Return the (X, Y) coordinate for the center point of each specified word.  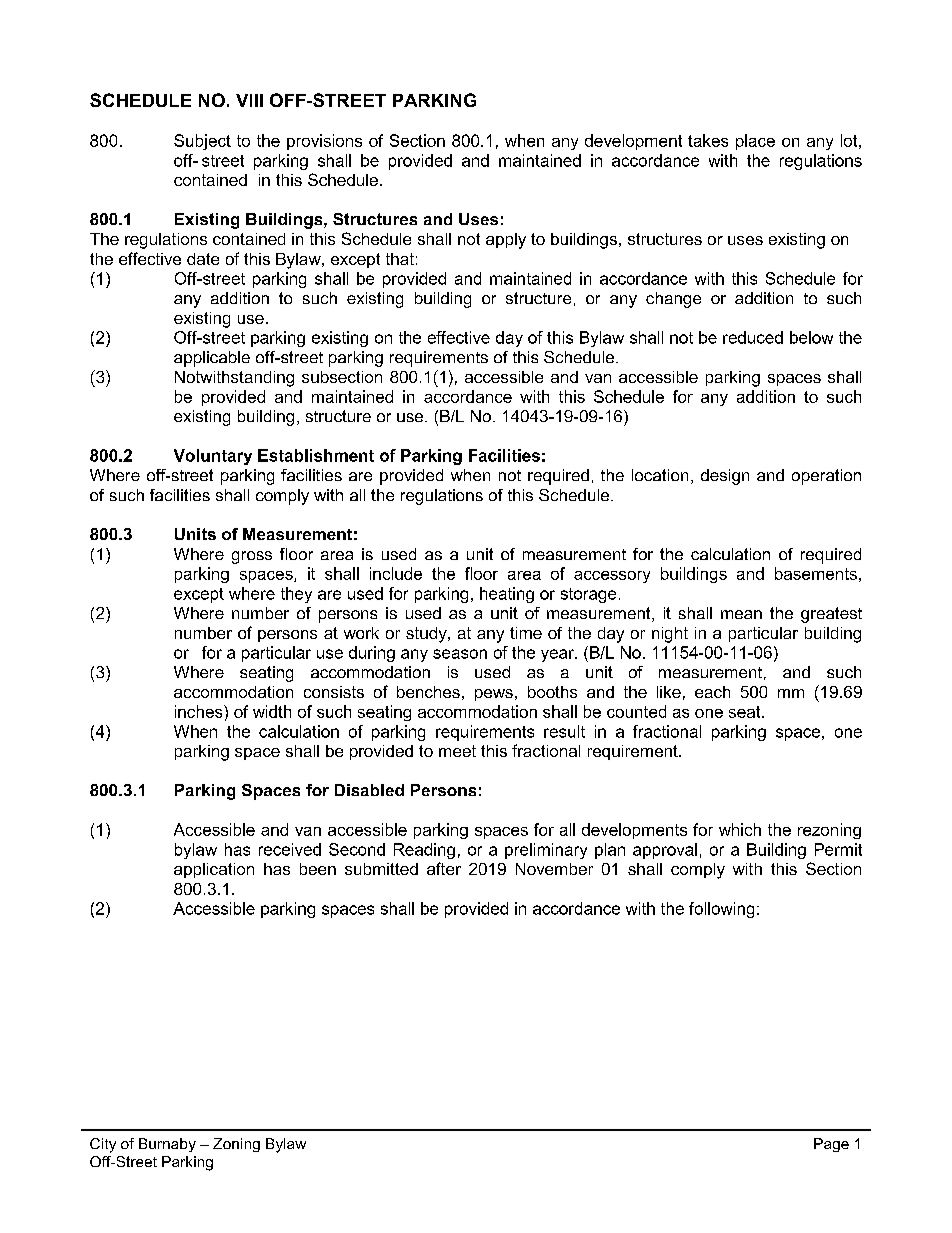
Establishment (316, 455)
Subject (202, 142)
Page (831, 1145)
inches (200, 711)
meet (457, 751)
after (444, 868)
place (755, 142)
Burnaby (167, 1145)
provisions (324, 142)
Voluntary (213, 457)
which (740, 829)
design (725, 477)
